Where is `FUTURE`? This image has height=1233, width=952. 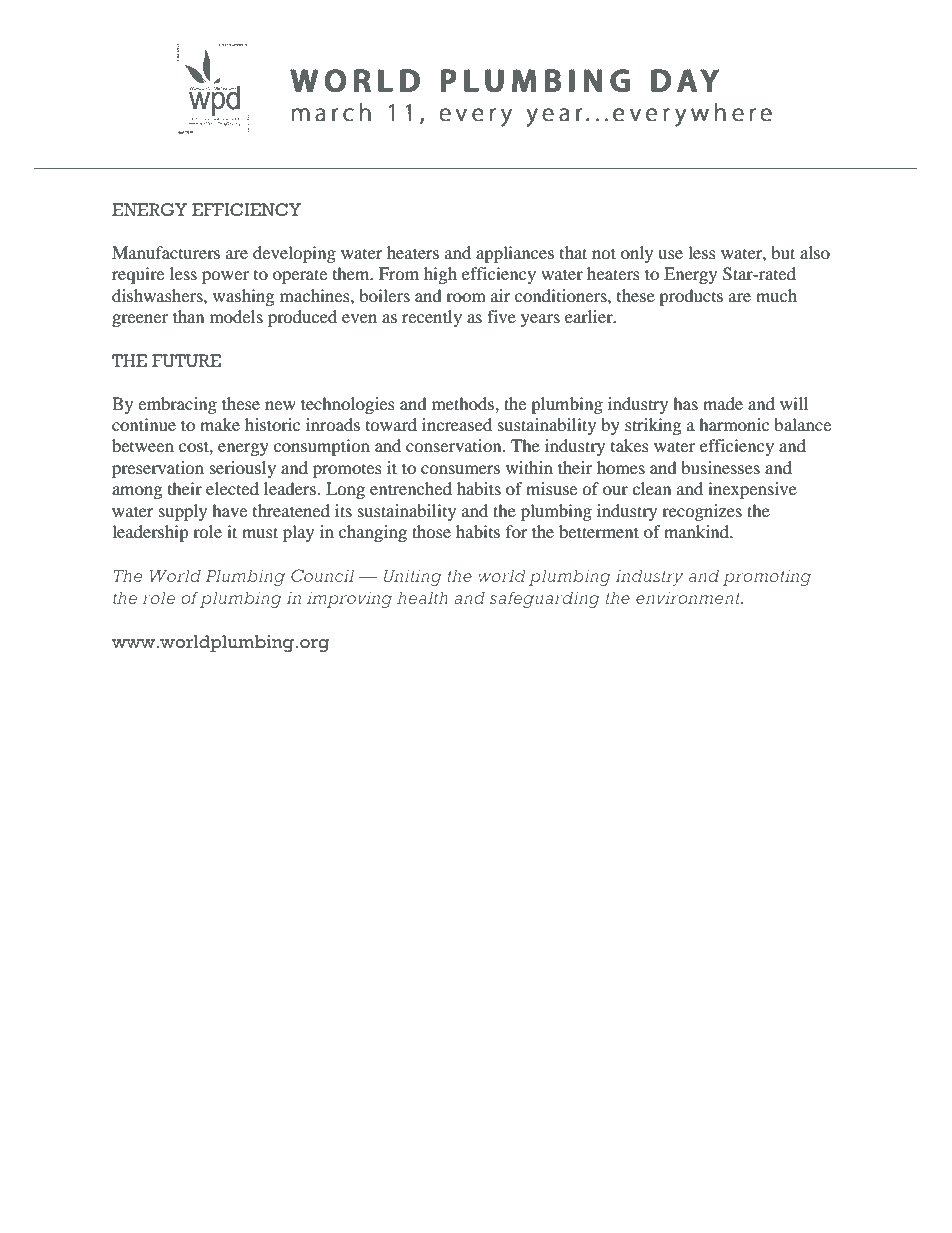 FUTURE is located at coordinates (186, 361).
